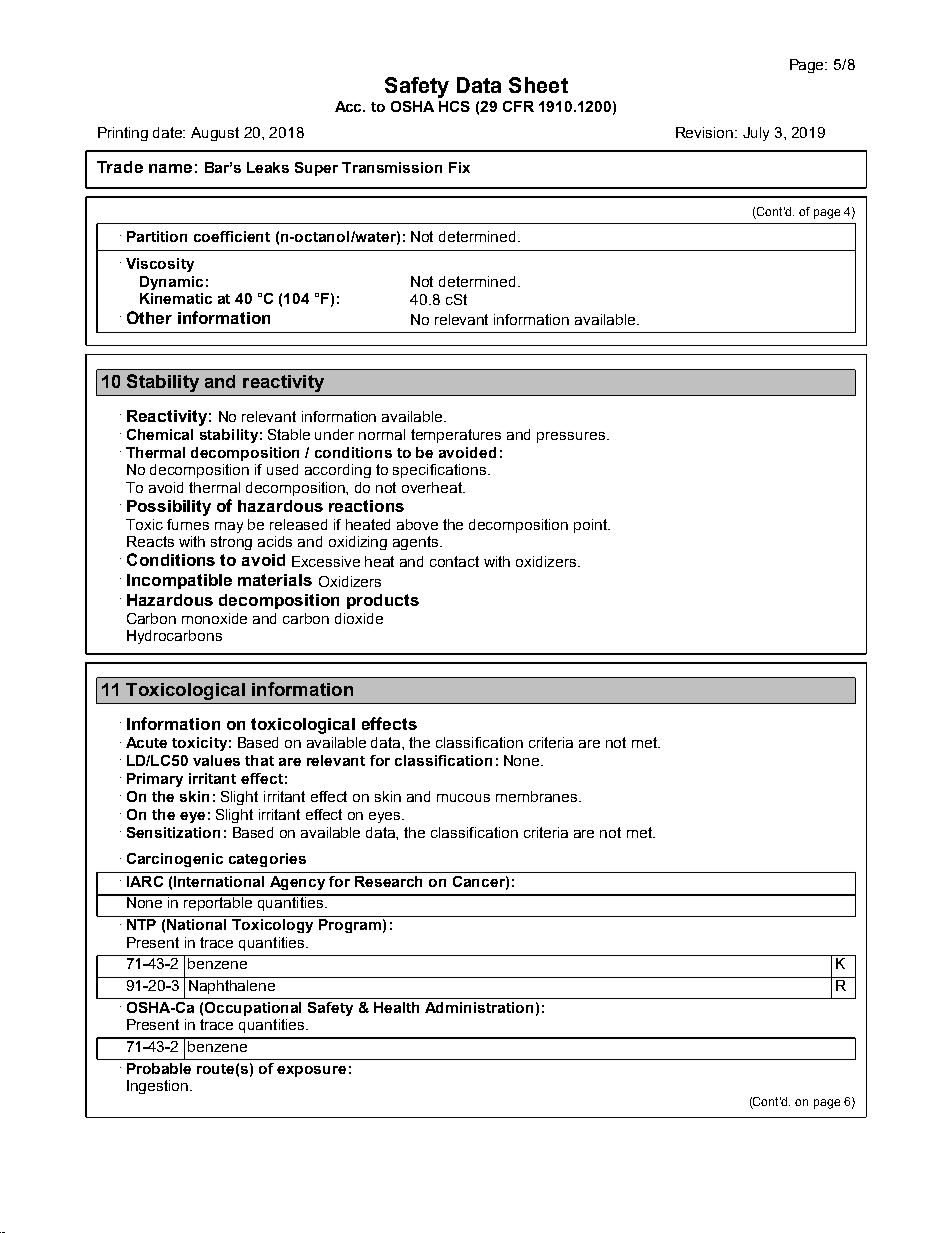 The height and width of the screenshot is (1233, 952). Describe the element at coordinates (383, 601) in the screenshot. I see `products` at that location.
